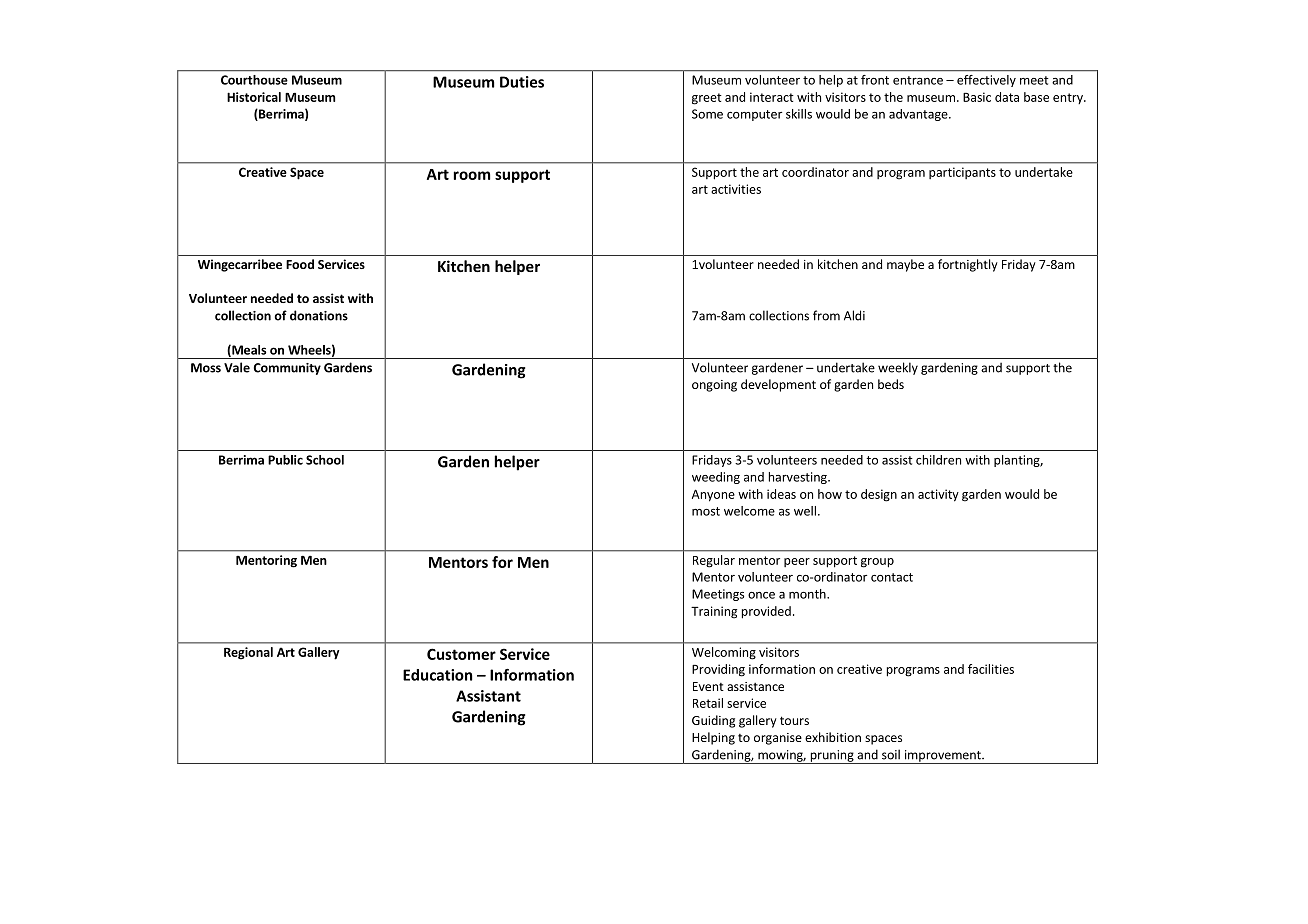 The image size is (1308, 924). I want to click on Regular, so click(714, 561).
